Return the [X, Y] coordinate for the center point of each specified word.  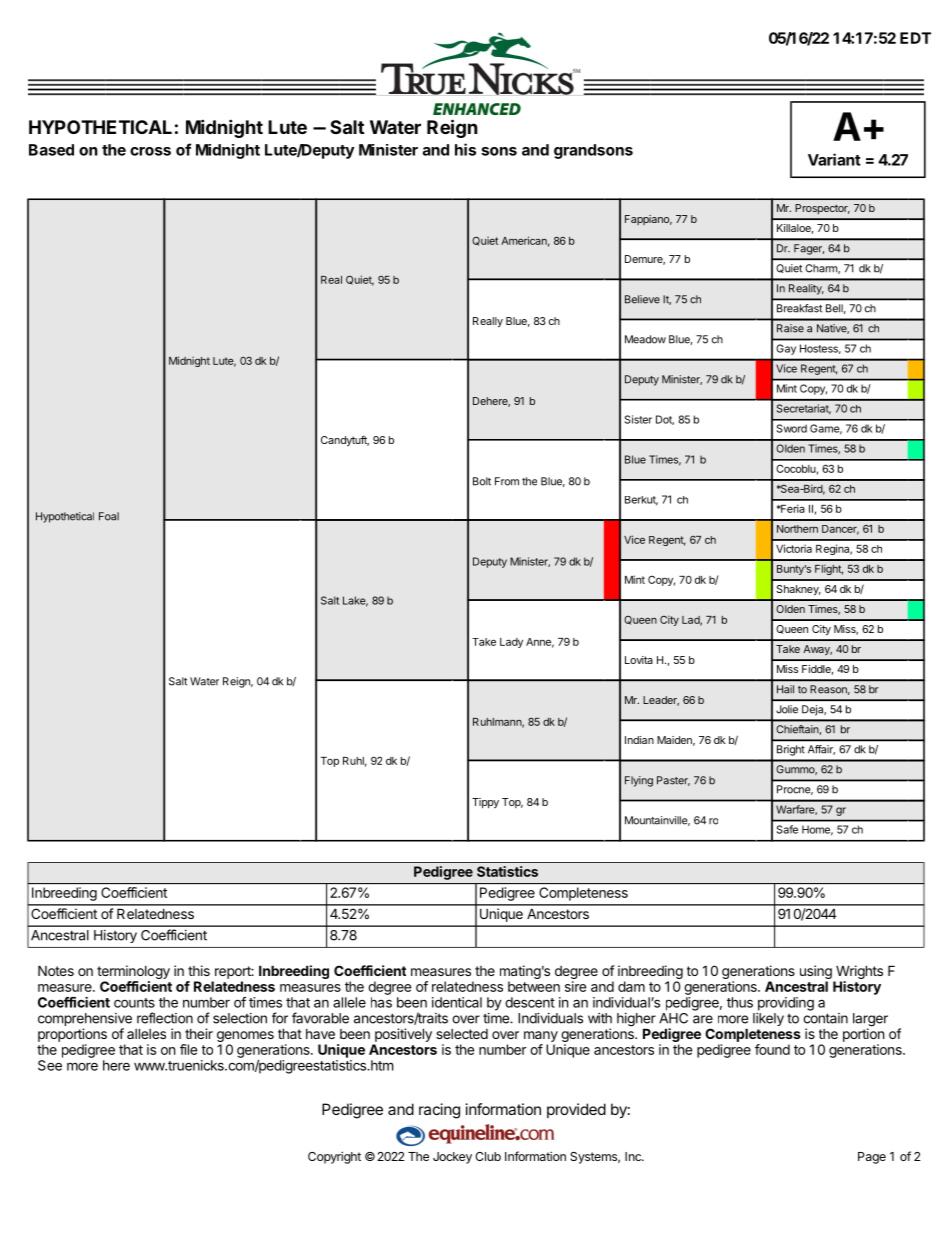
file [188, 1049]
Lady [511, 643]
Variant [834, 159]
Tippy [485, 803]
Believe [642, 299]
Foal [109, 516]
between [534, 986]
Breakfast [799, 308]
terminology [133, 972]
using [816, 972]
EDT [915, 38]
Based [51, 150]
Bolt [482, 481]
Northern [797, 529]
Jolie [787, 709]
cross [150, 151]
